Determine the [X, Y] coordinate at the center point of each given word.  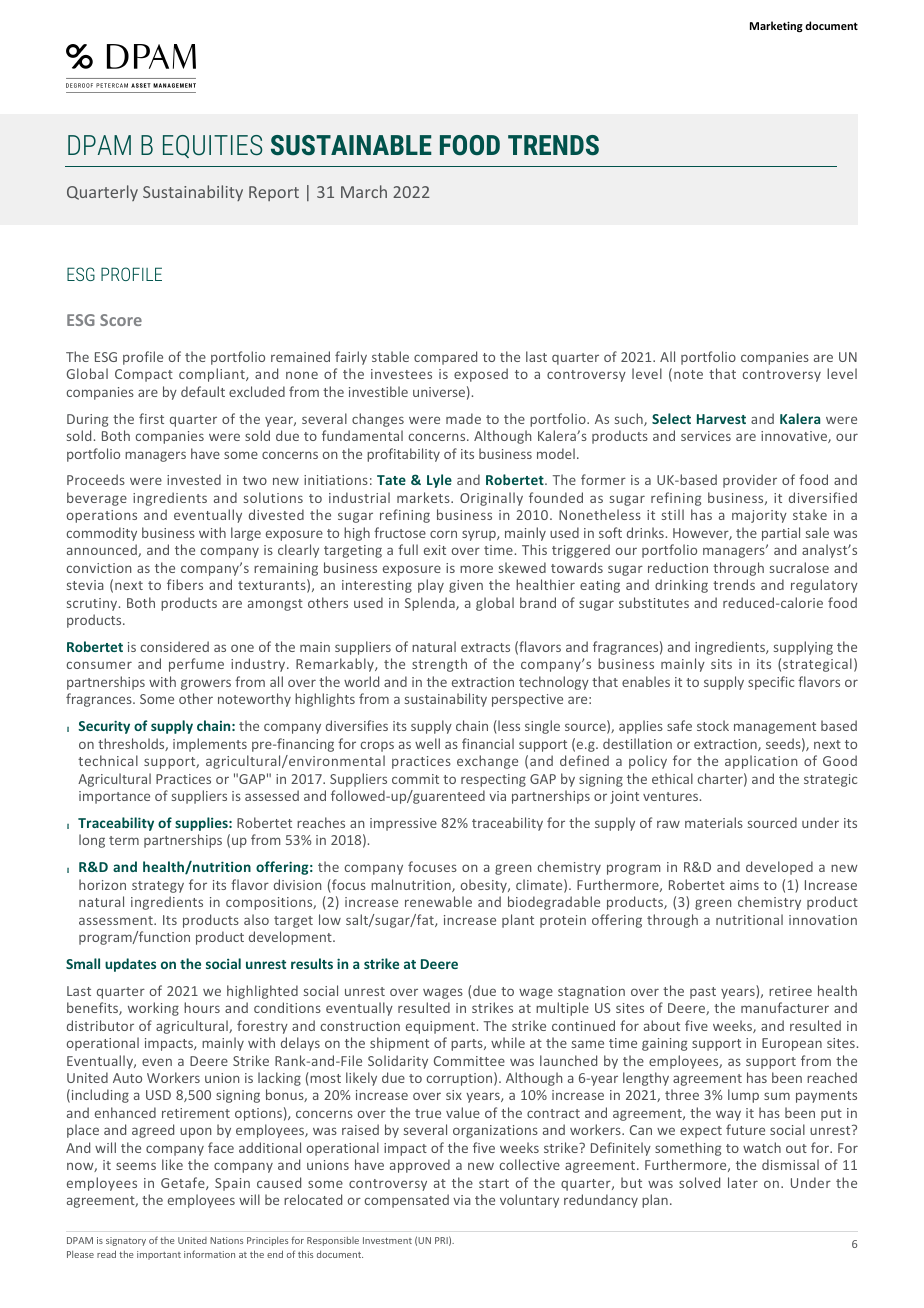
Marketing [776, 27]
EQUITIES [212, 146]
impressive [403, 824]
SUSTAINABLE [351, 145]
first [151, 418]
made [463, 418]
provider [750, 481]
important [159, 1255]
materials [714, 822]
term [124, 840]
